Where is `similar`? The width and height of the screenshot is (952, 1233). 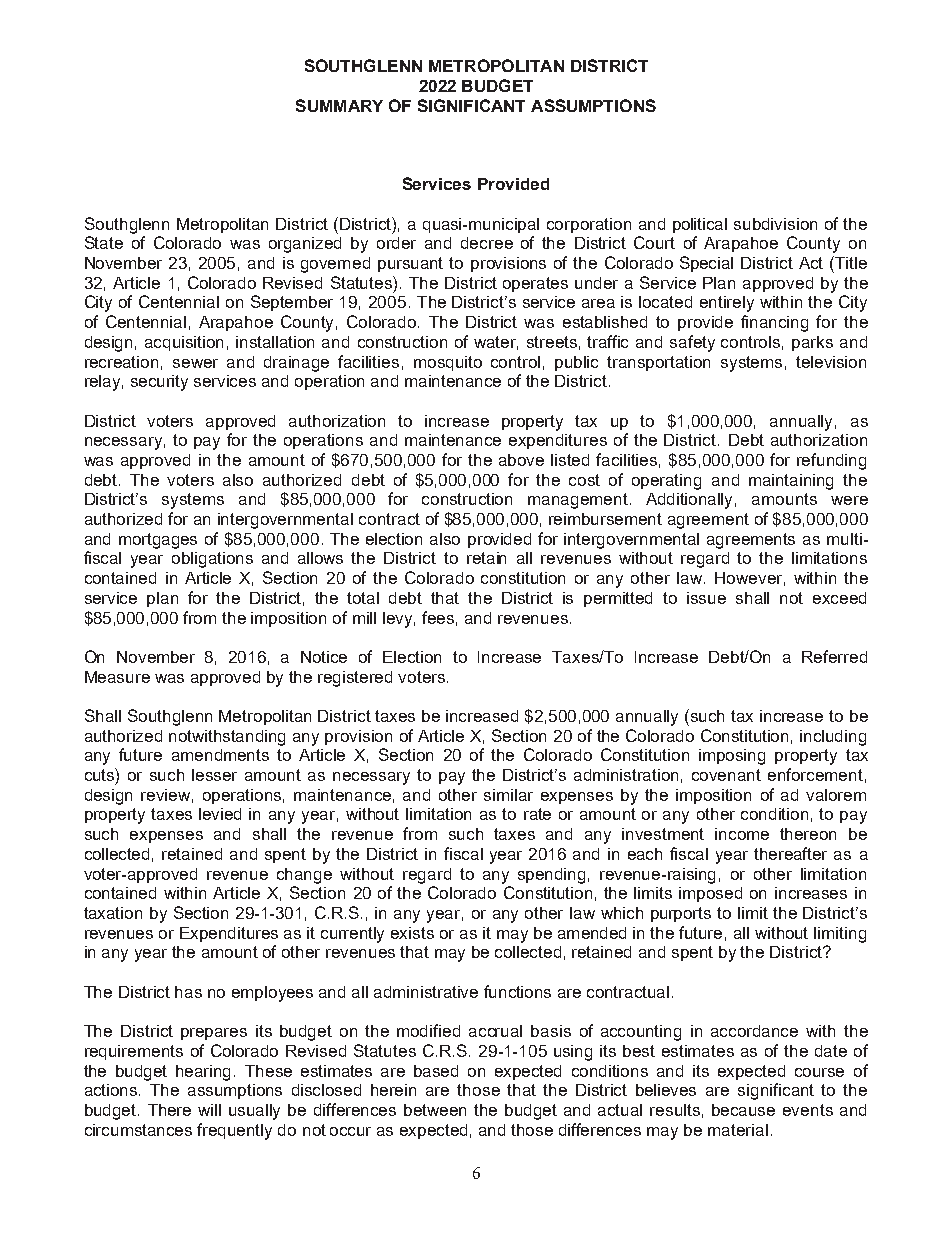
similar is located at coordinates (508, 795).
